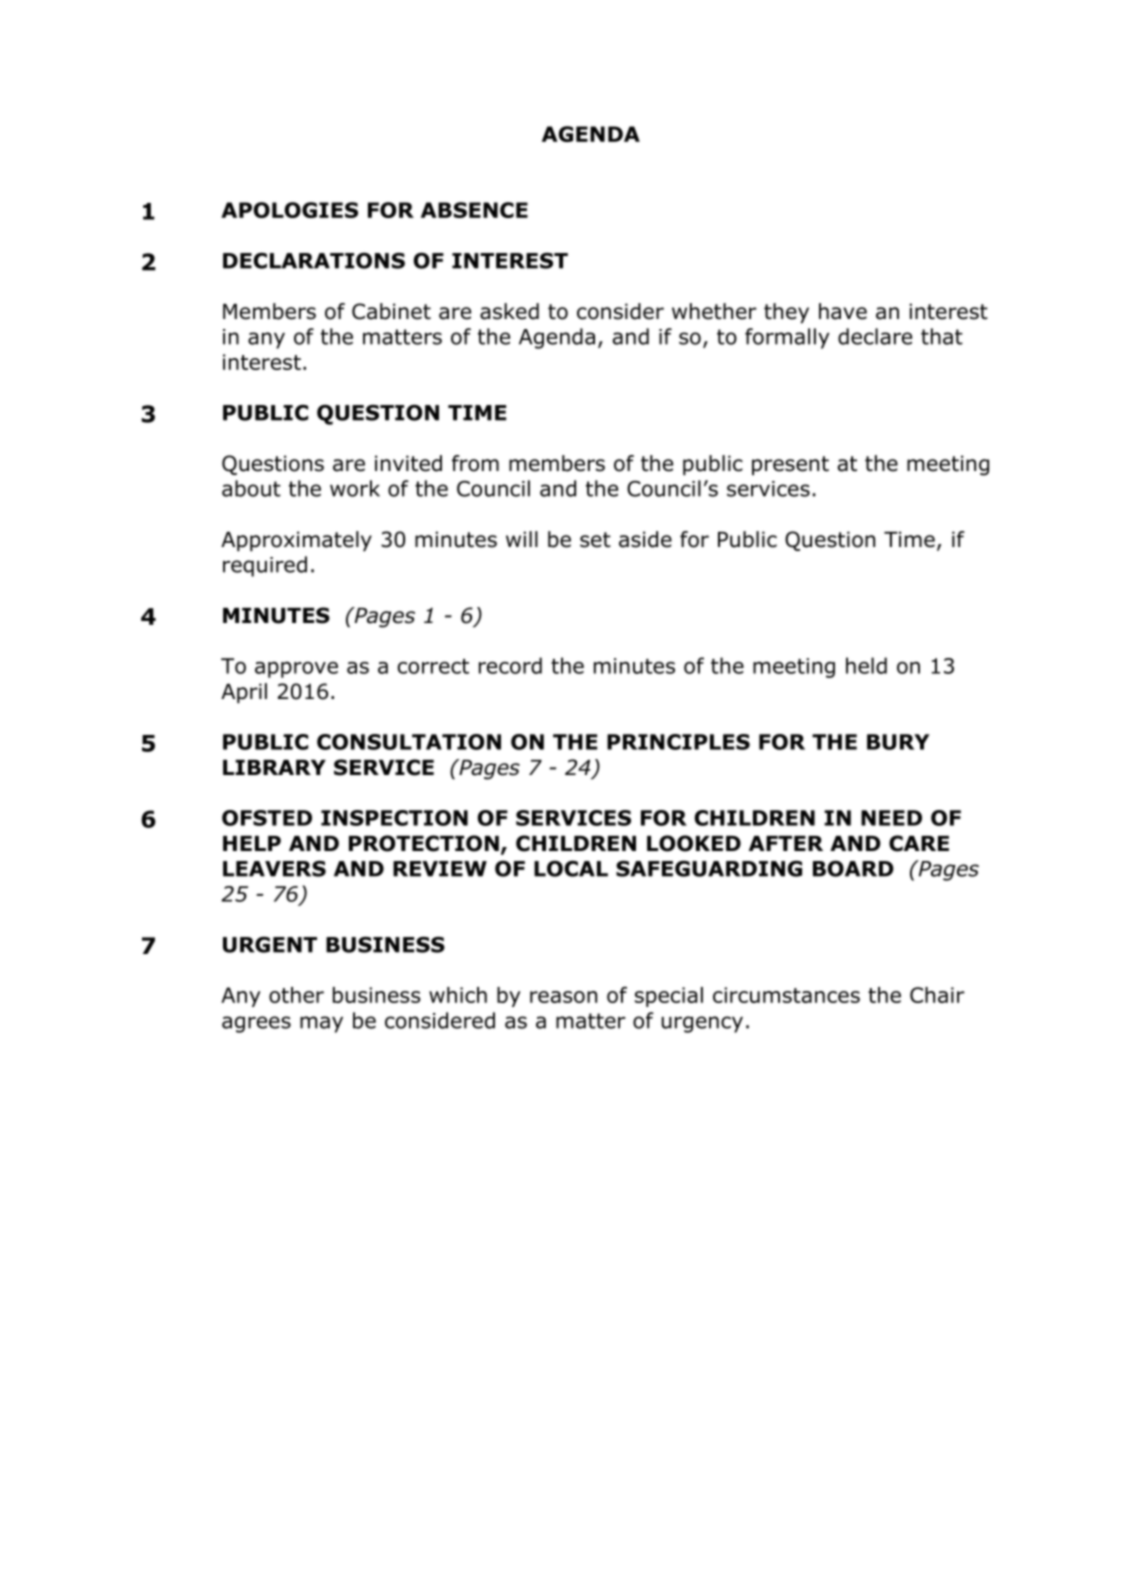 The image size is (1128, 1595). Describe the element at coordinates (314, 260) in the image. I see `DECLARATIONS` at that location.
